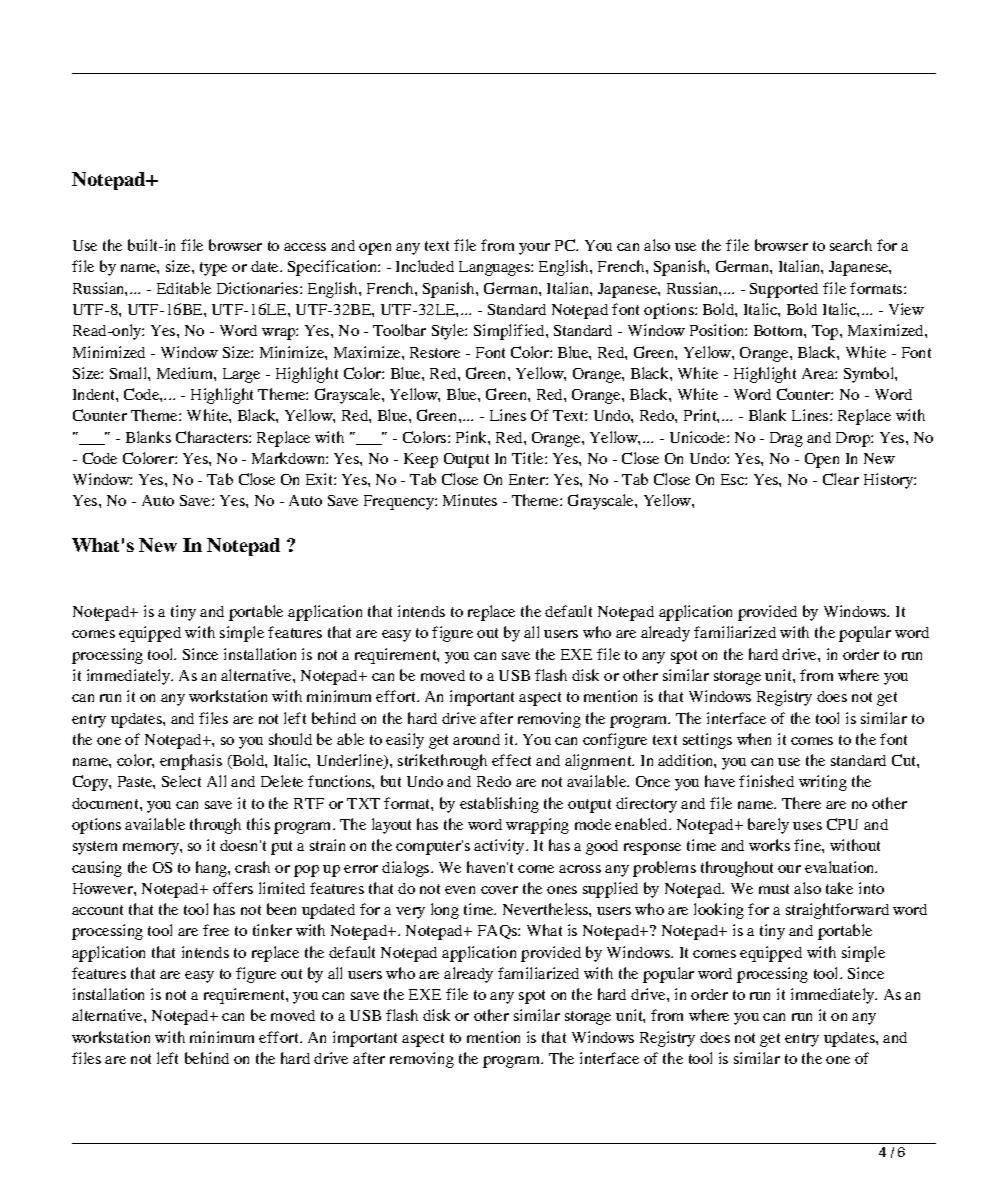  Describe the element at coordinates (421, 460) in the screenshot. I see `Keep` at that location.
